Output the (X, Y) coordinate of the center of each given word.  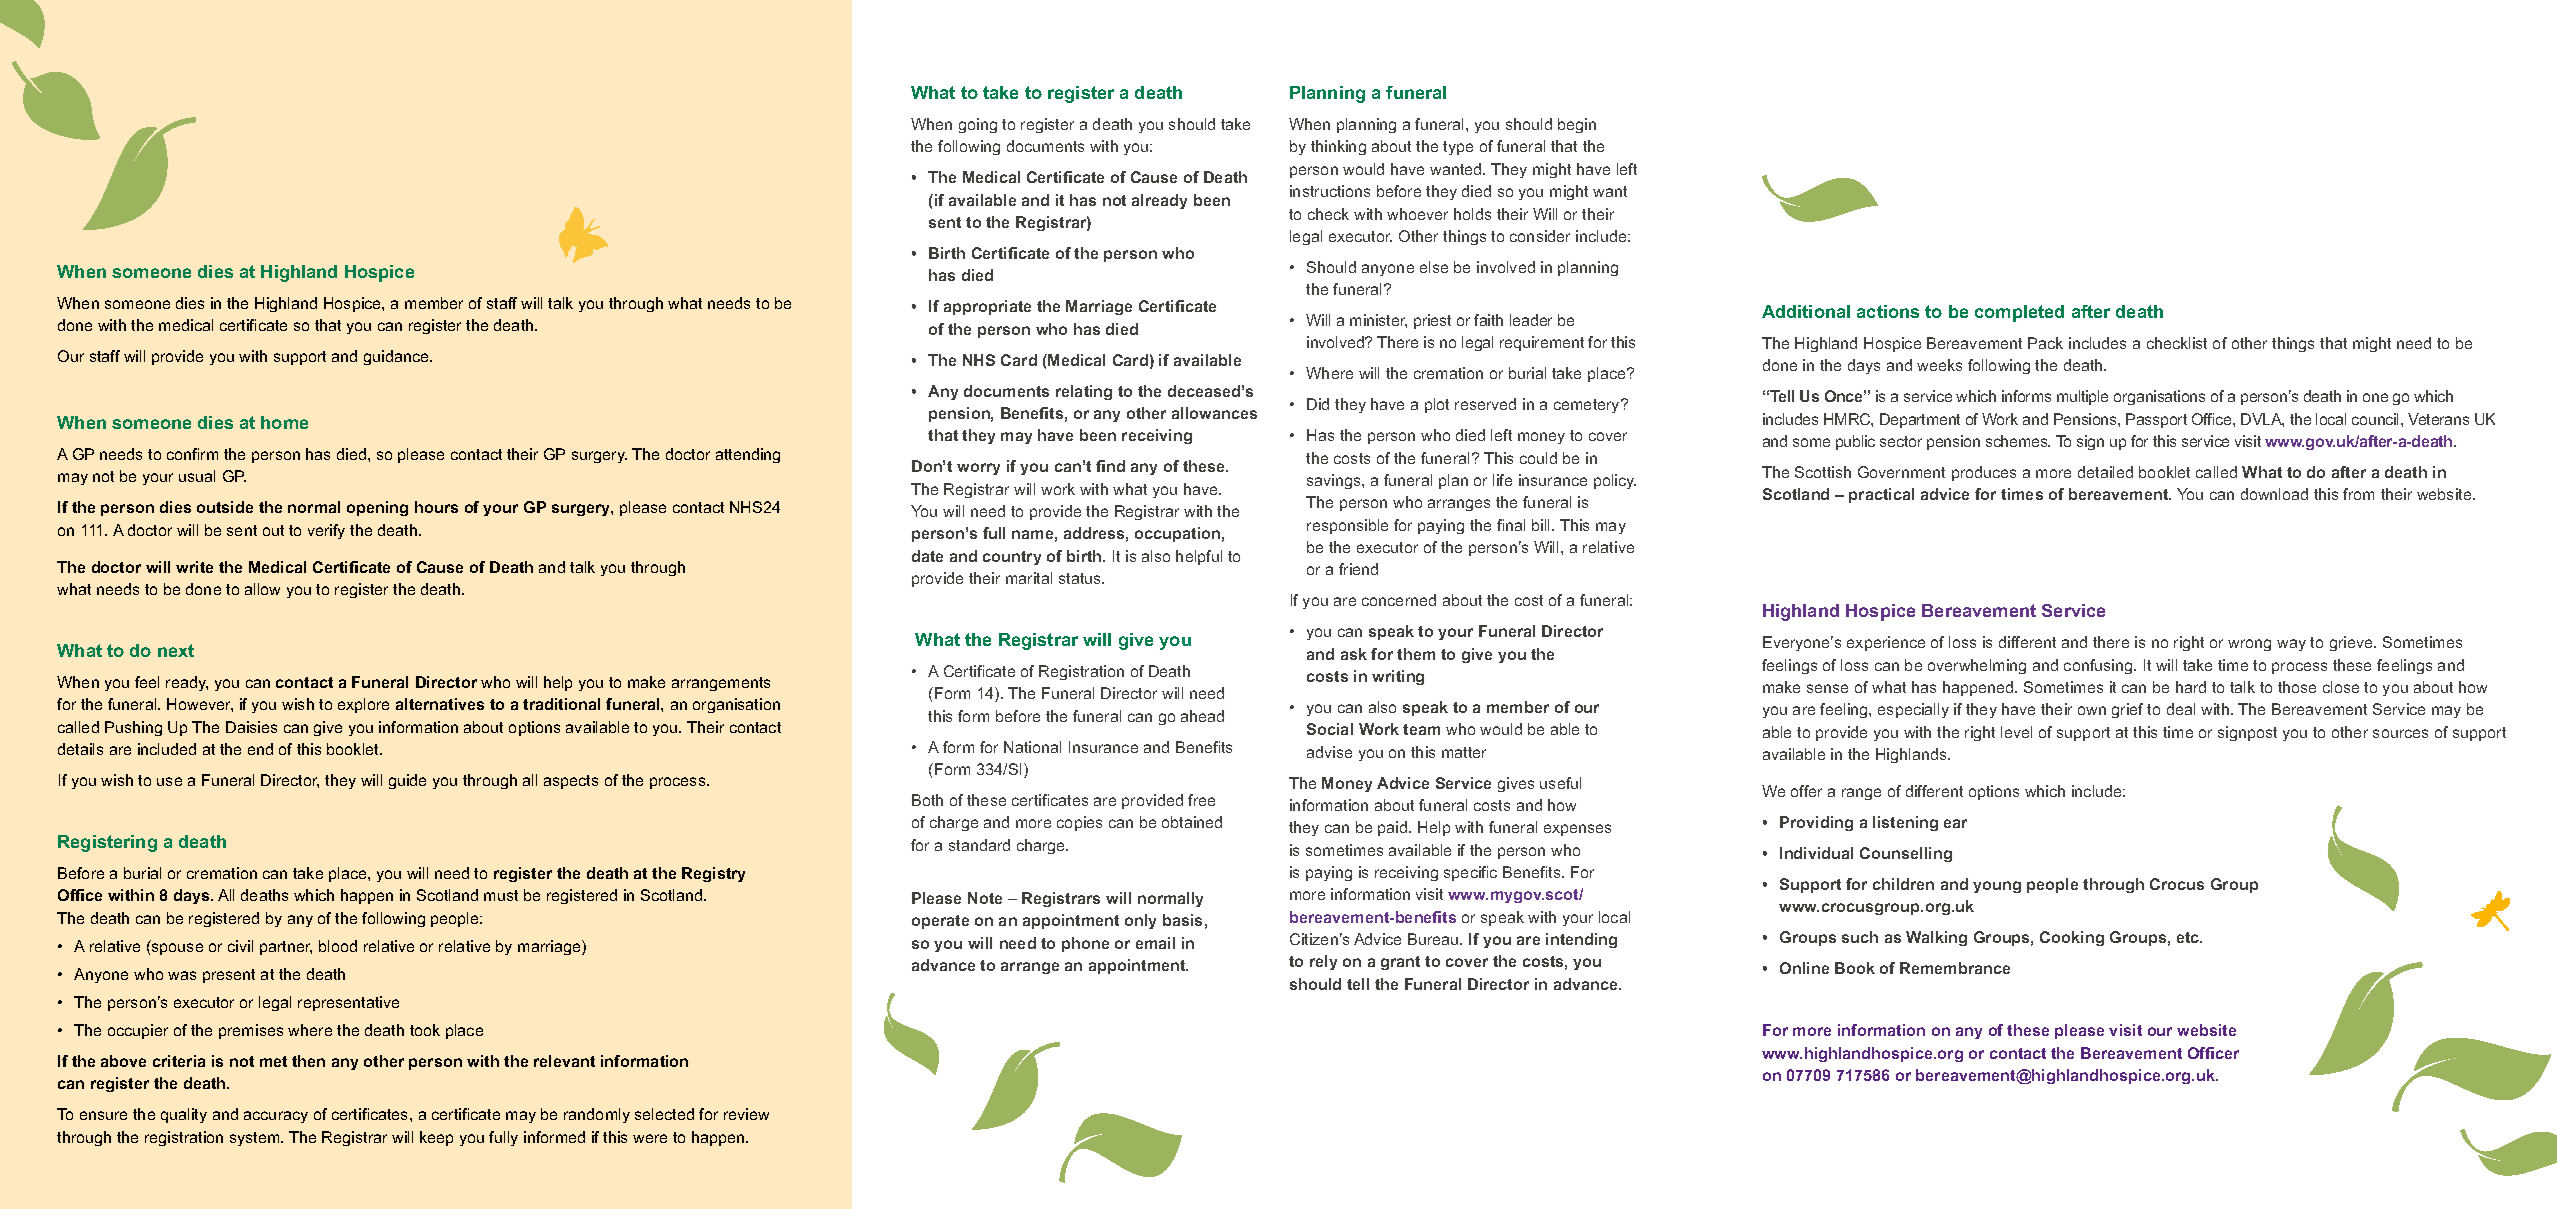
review (746, 1114)
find (1110, 466)
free (1201, 800)
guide (407, 781)
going (978, 125)
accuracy (276, 1117)
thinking (1338, 147)
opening (377, 508)
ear (1955, 823)
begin (1577, 125)
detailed (2105, 472)
